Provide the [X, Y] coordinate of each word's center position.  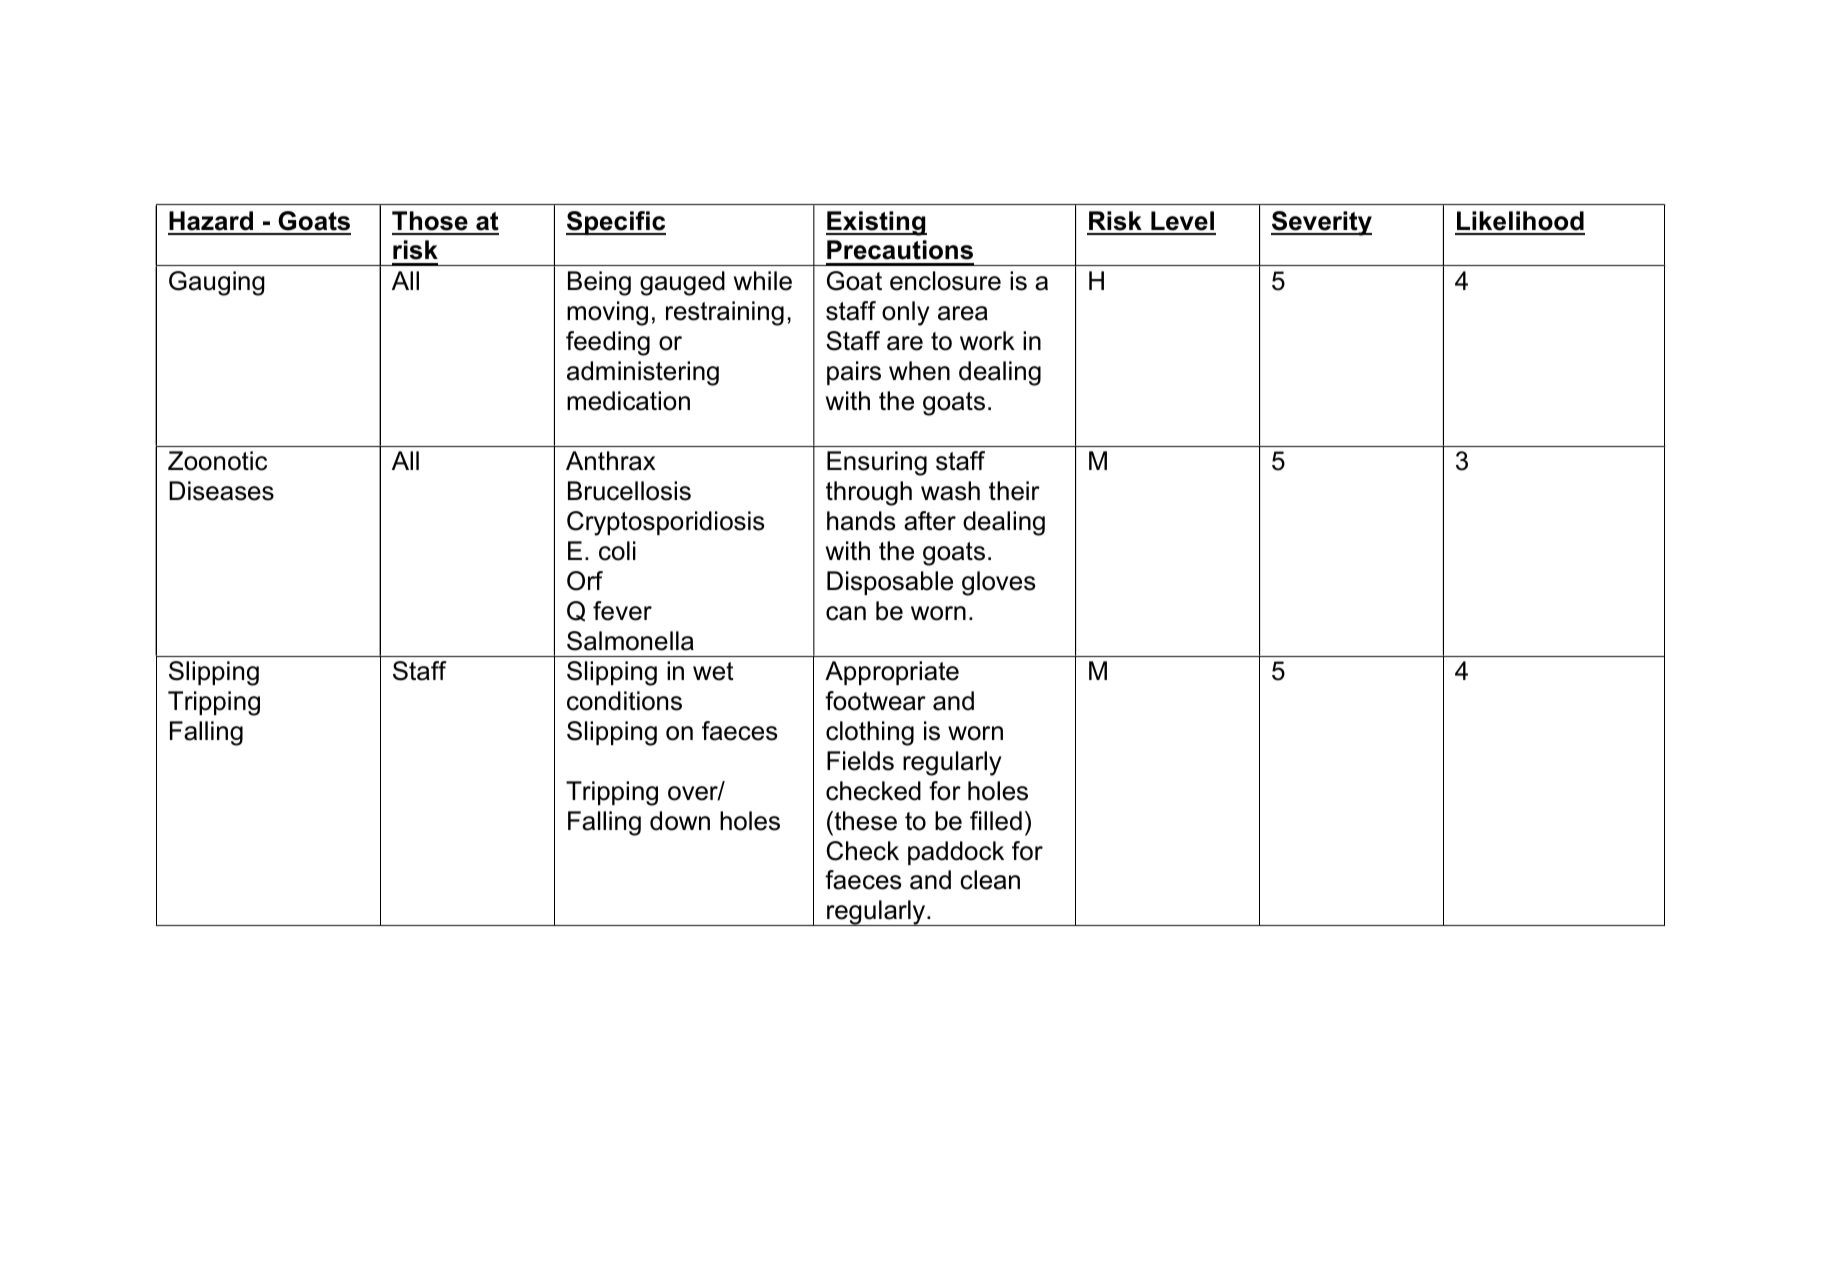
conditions [624, 701]
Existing [876, 223]
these [864, 821]
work [987, 341]
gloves [998, 583]
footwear [875, 701]
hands [861, 521]
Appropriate [892, 673]
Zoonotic [217, 461]
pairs [854, 373]
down [680, 821]
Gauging [217, 283]
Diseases [221, 491]
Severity [1321, 223]
